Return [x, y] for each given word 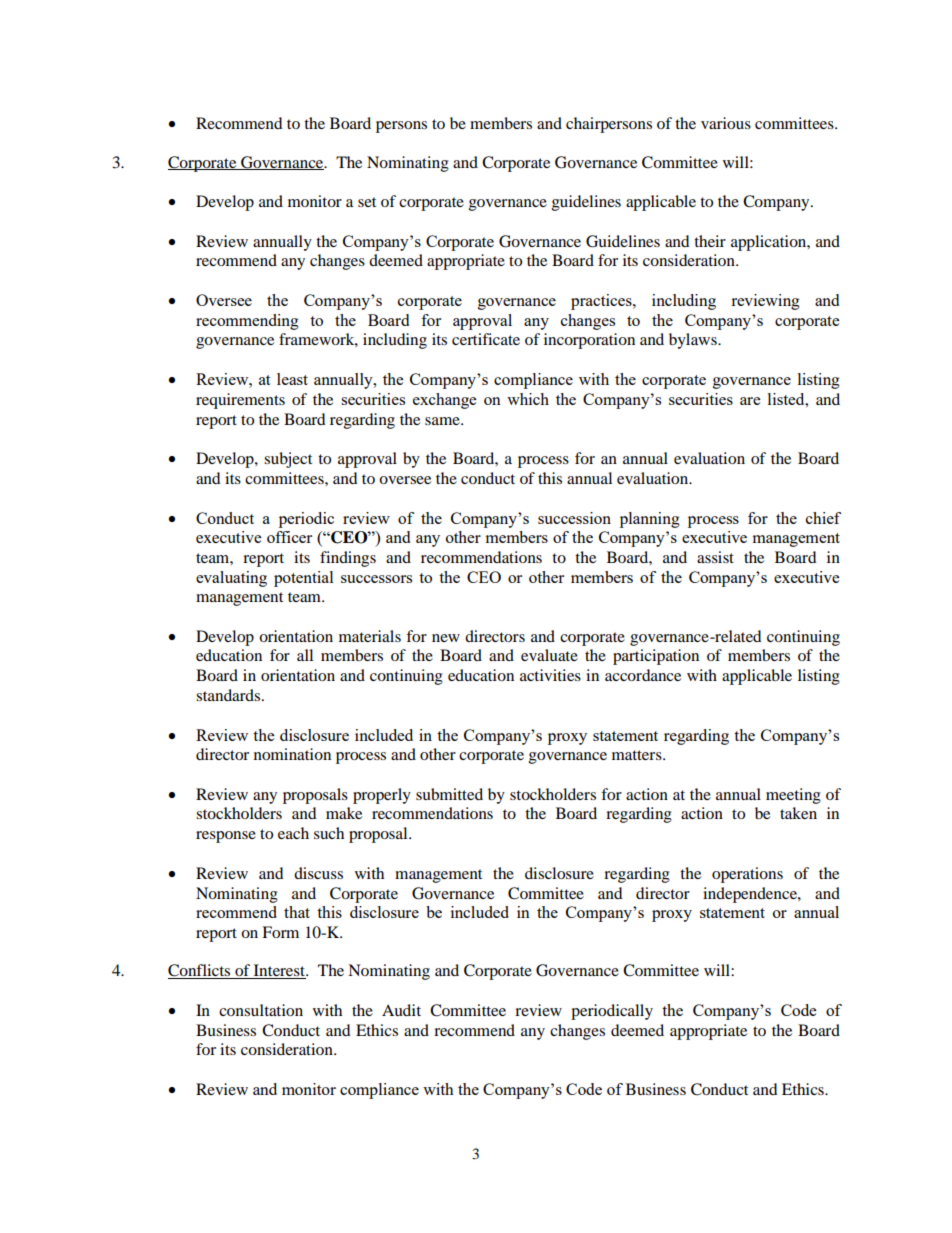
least [292, 379]
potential [303, 579]
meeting [793, 796]
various [726, 123]
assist [715, 557]
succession [574, 518]
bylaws [694, 341]
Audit [401, 1010]
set [367, 202]
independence [751, 895]
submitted [449, 794]
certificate [486, 339]
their [710, 241]
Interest [279, 971]
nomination [292, 754]
